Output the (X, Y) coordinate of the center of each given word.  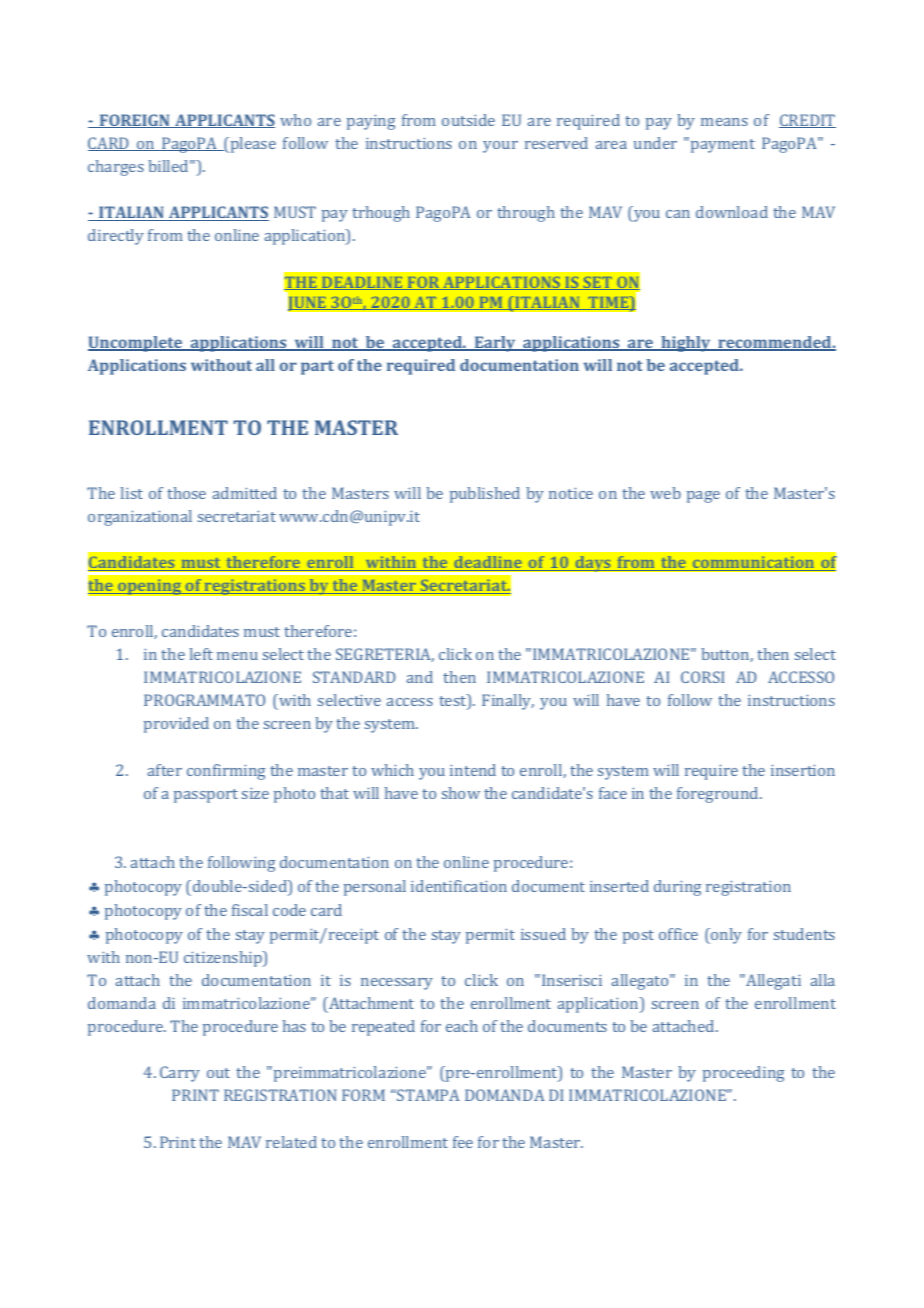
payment (723, 146)
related (291, 1142)
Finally (508, 702)
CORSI (702, 677)
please (252, 145)
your (500, 147)
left (201, 654)
